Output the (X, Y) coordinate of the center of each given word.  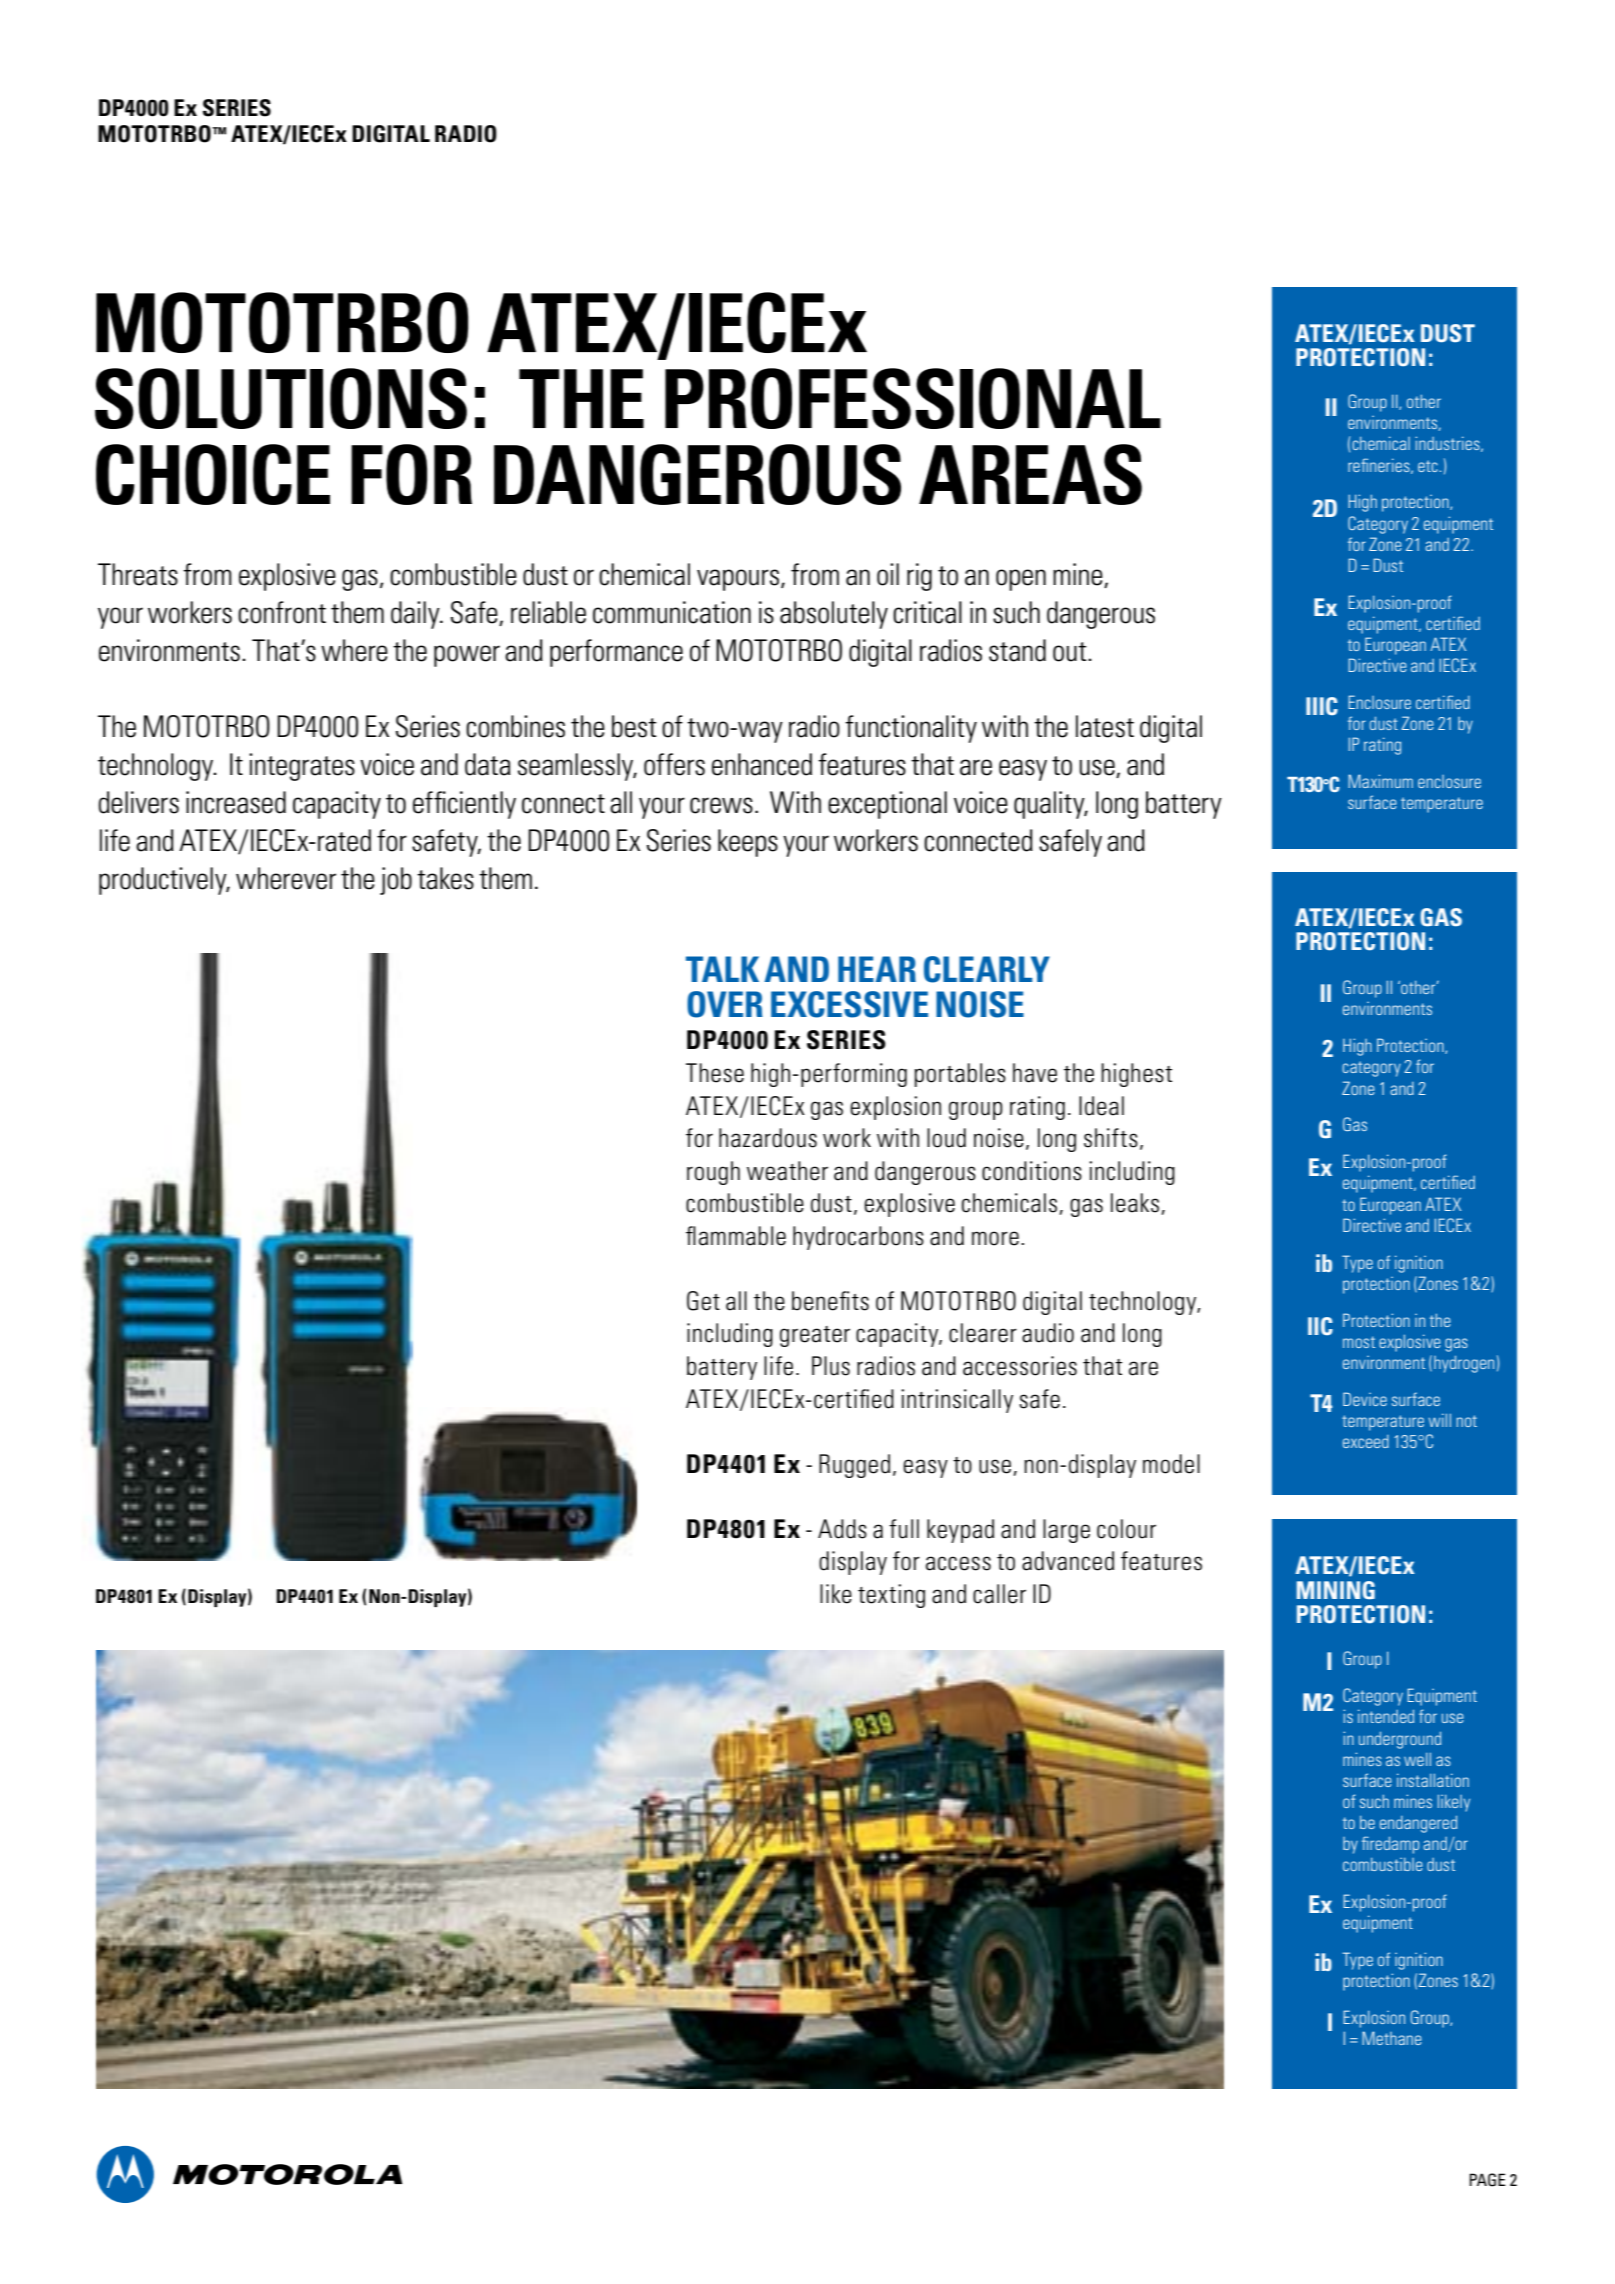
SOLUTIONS (281, 398)
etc (1429, 466)
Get (703, 1301)
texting (891, 1596)
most (1359, 1342)
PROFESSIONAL (913, 398)
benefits (830, 1301)
